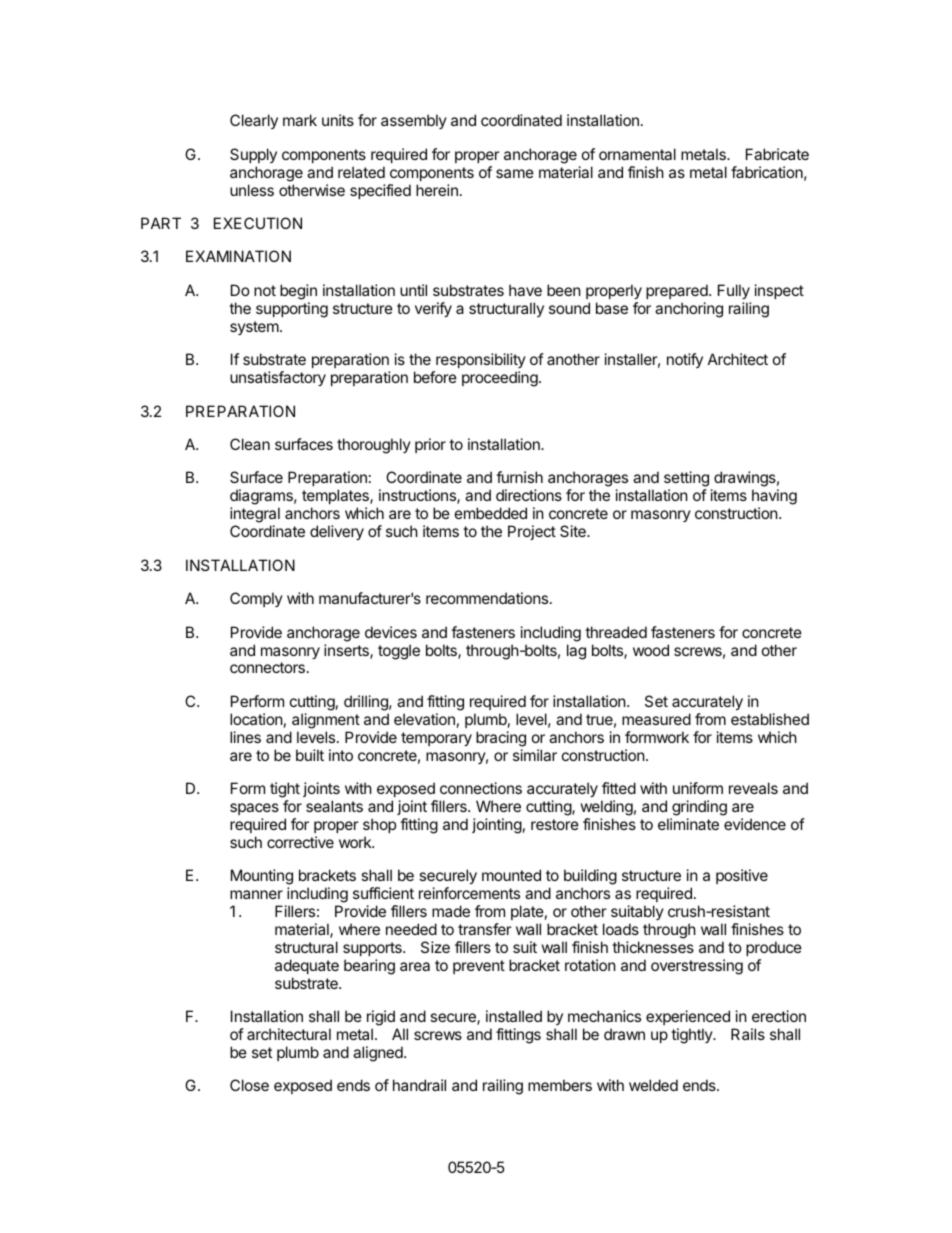 Image resolution: width=952 pixels, height=1233 pixels. What do you see at coordinates (250, 444) in the screenshot?
I see `Clean` at bounding box center [250, 444].
